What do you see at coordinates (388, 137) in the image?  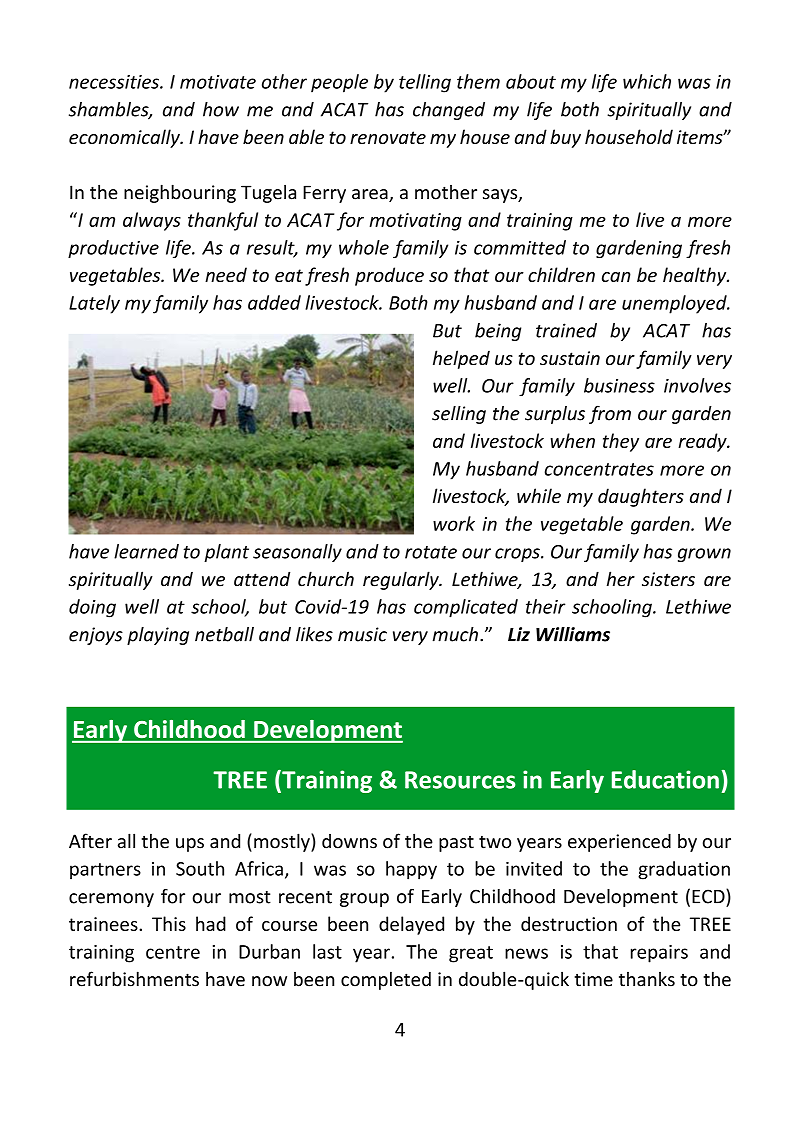 I see `renovate` at bounding box center [388, 137].
